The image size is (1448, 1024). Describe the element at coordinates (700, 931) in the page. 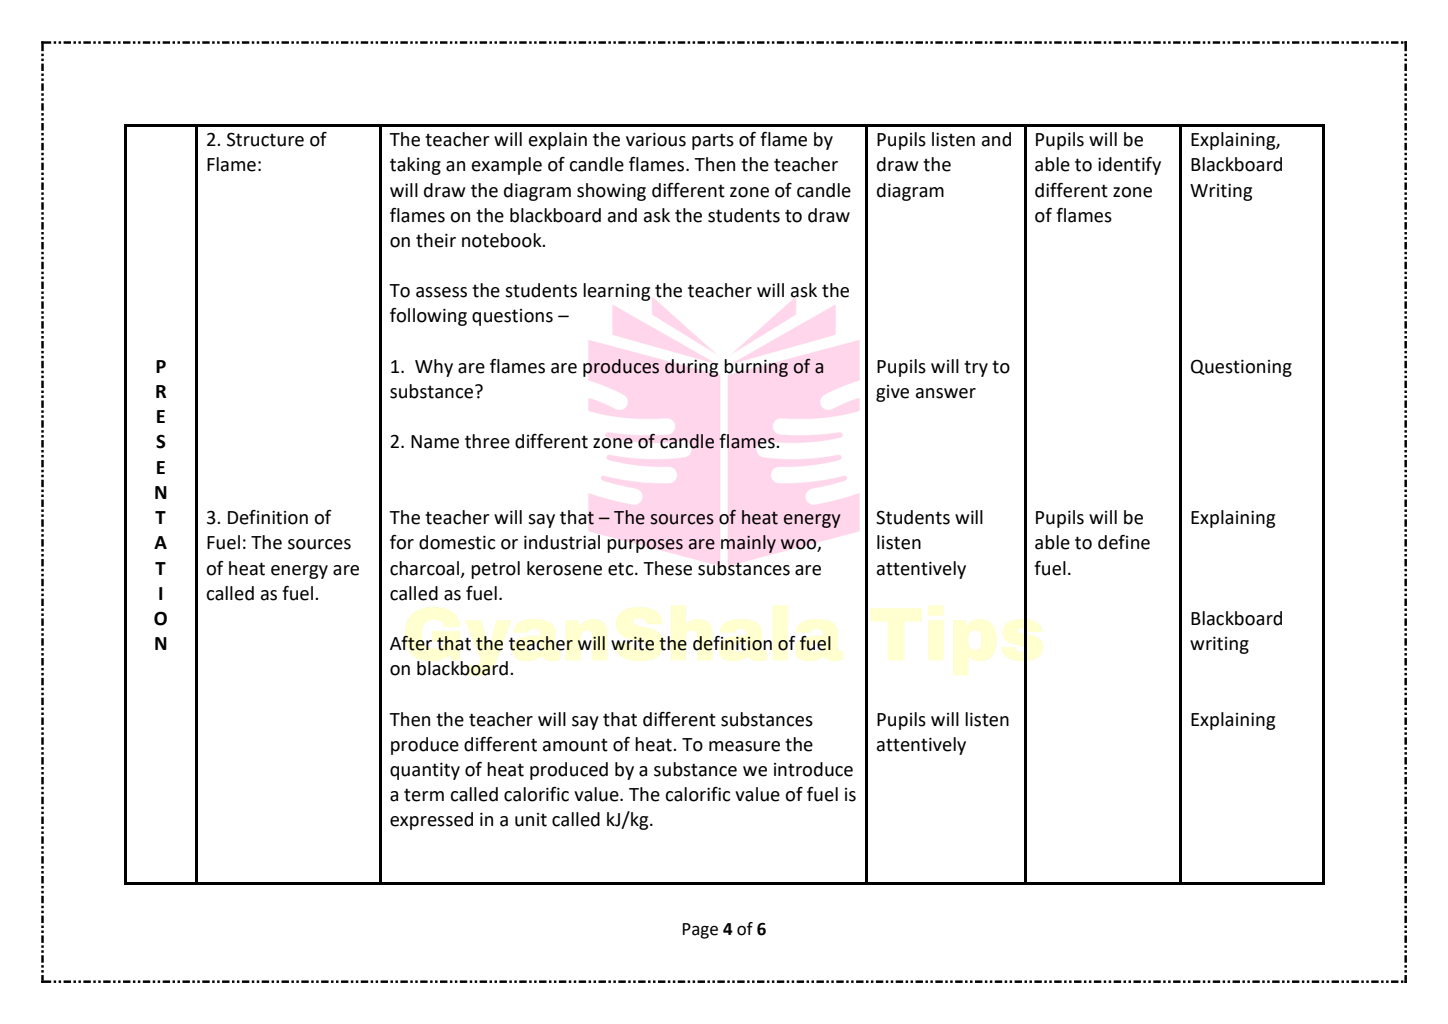

I see `Page` at that location.
